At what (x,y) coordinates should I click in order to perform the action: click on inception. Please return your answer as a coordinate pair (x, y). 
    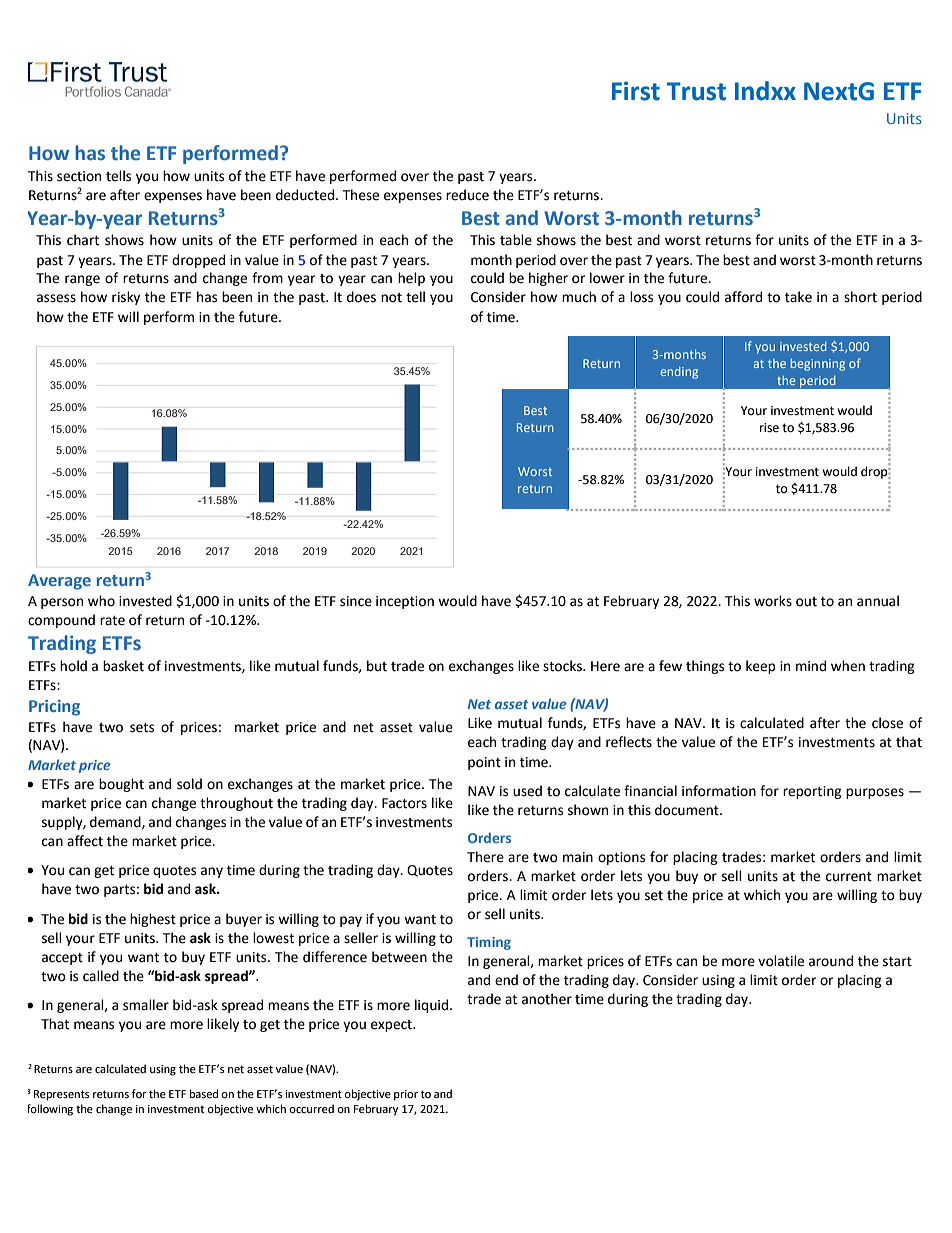
    Looking at the image, I should click on (405, 602).
